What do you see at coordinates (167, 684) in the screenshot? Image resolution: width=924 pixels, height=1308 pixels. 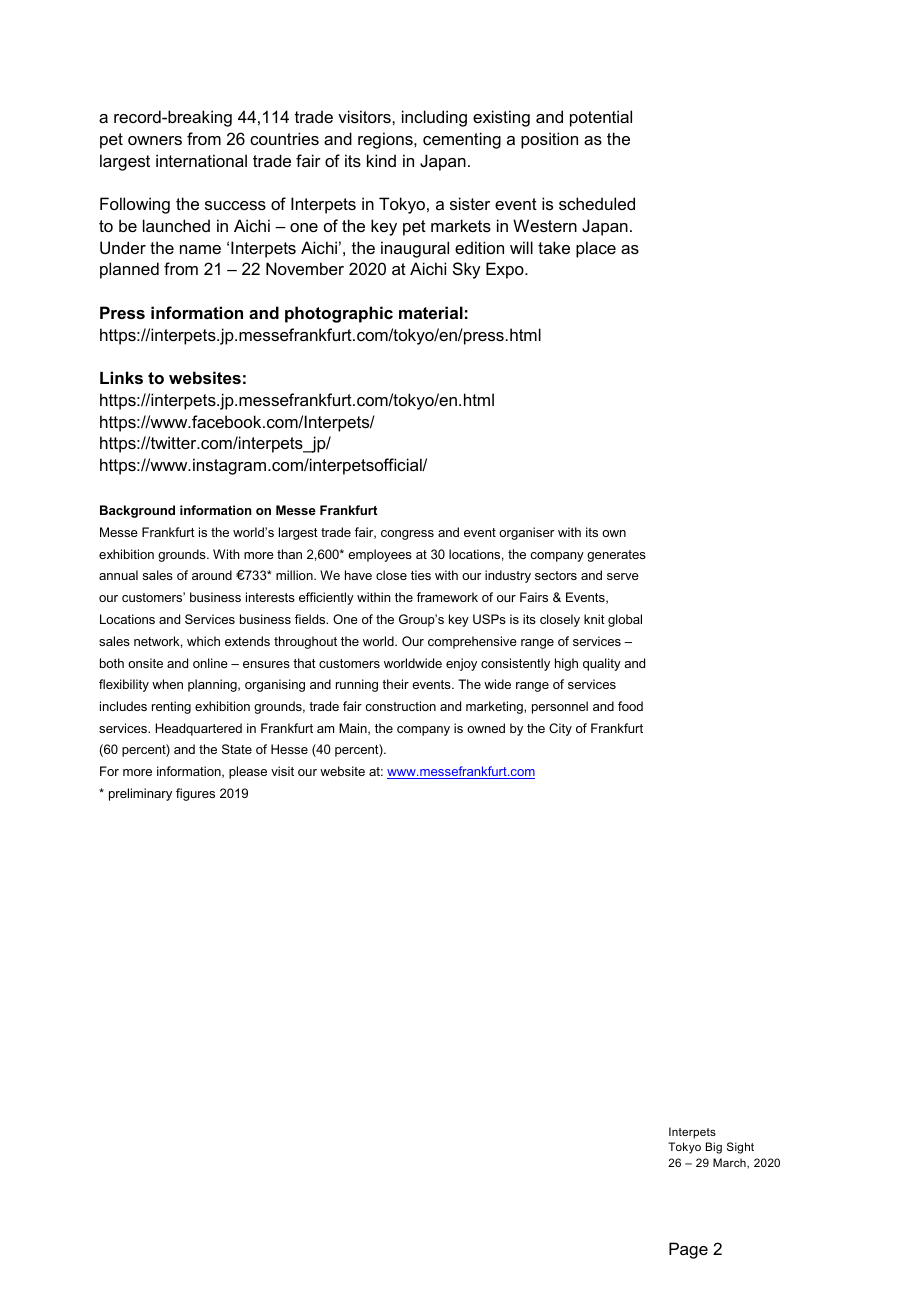 I see `when` at bounding box center [167, 684].
